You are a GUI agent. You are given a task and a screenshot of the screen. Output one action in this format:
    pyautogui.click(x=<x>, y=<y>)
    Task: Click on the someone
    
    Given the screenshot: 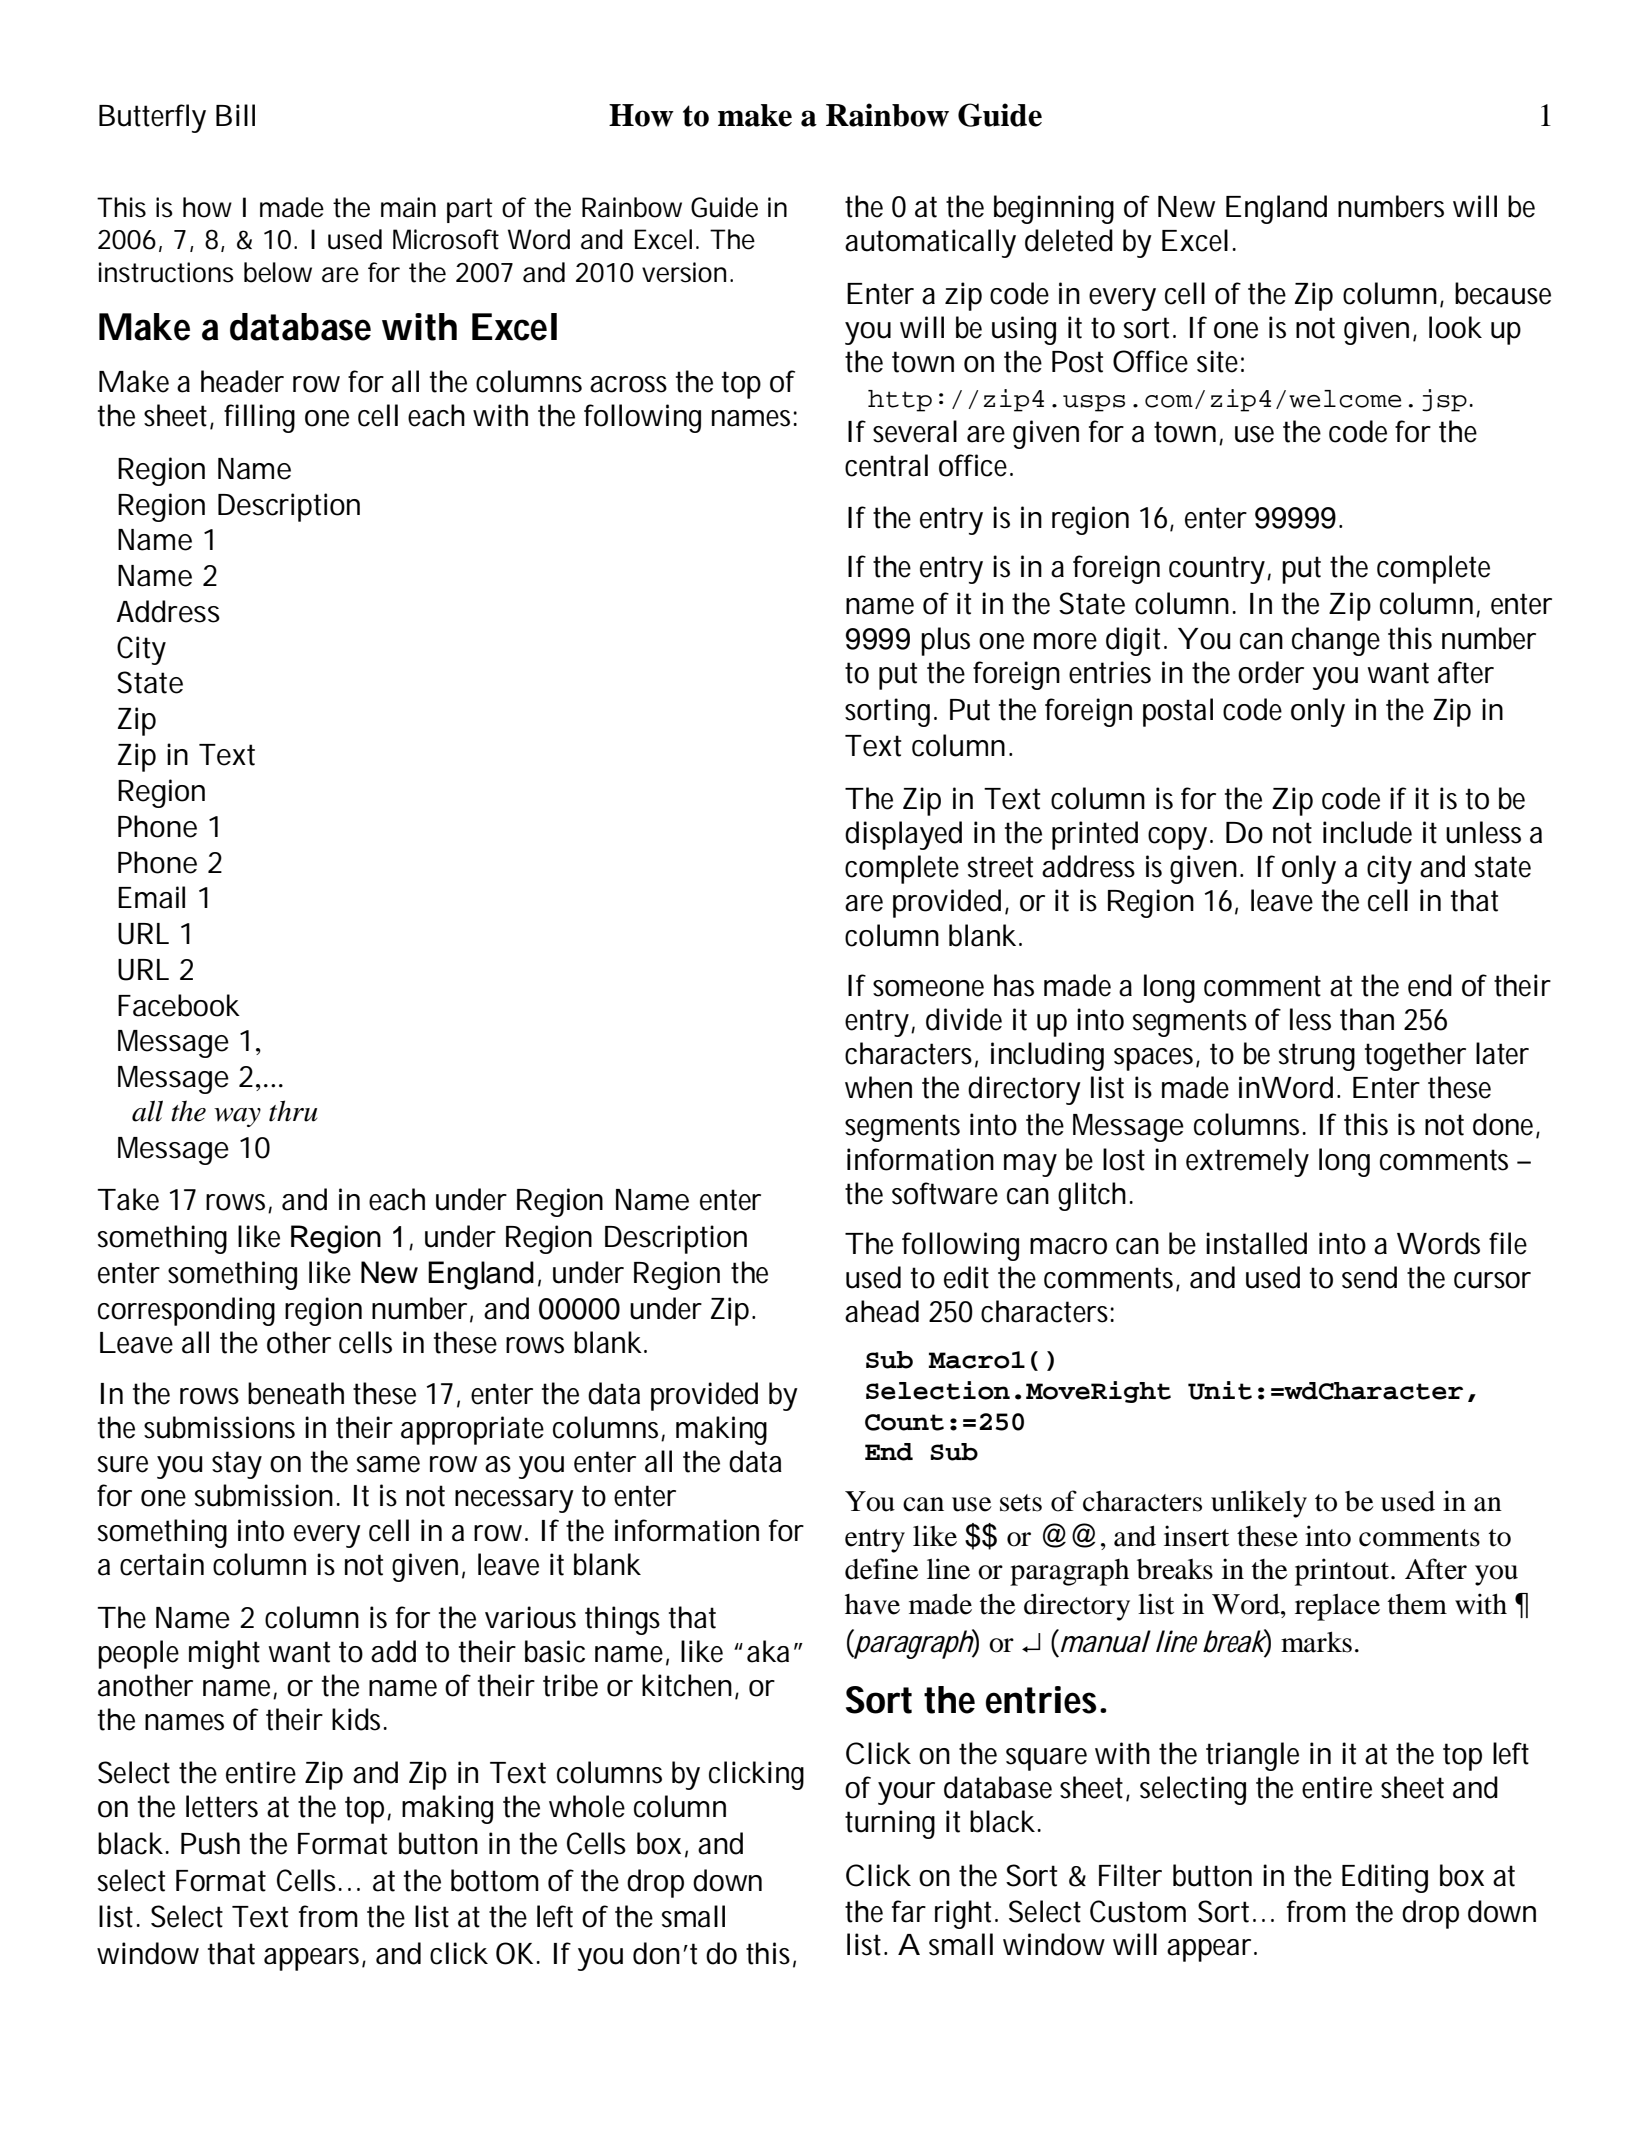 What is the action you would take?
    pyautogui.click(x=928, y=988)
